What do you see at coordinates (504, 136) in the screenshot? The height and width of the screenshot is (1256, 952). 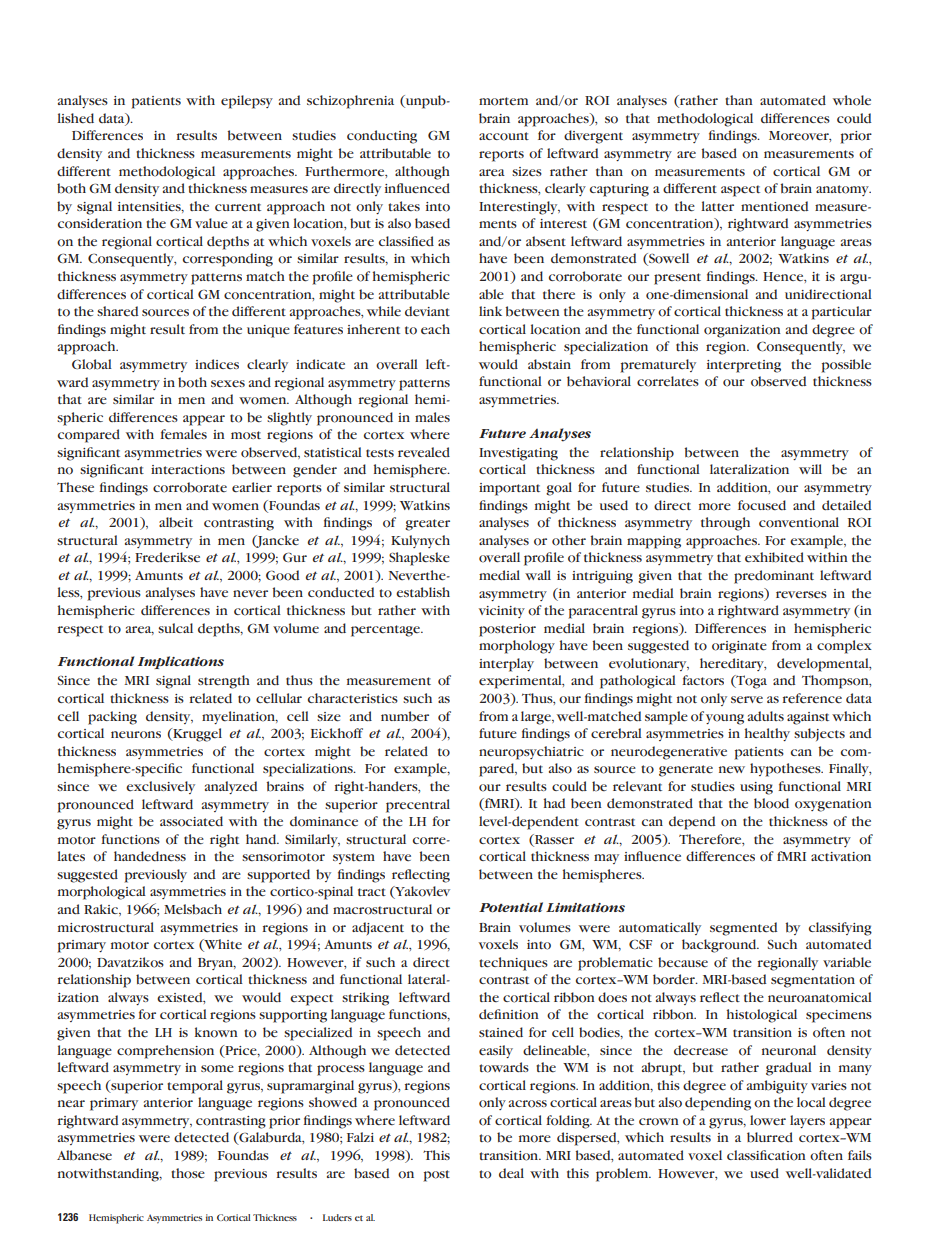 I see `account` at bounding box center [504, 136].
